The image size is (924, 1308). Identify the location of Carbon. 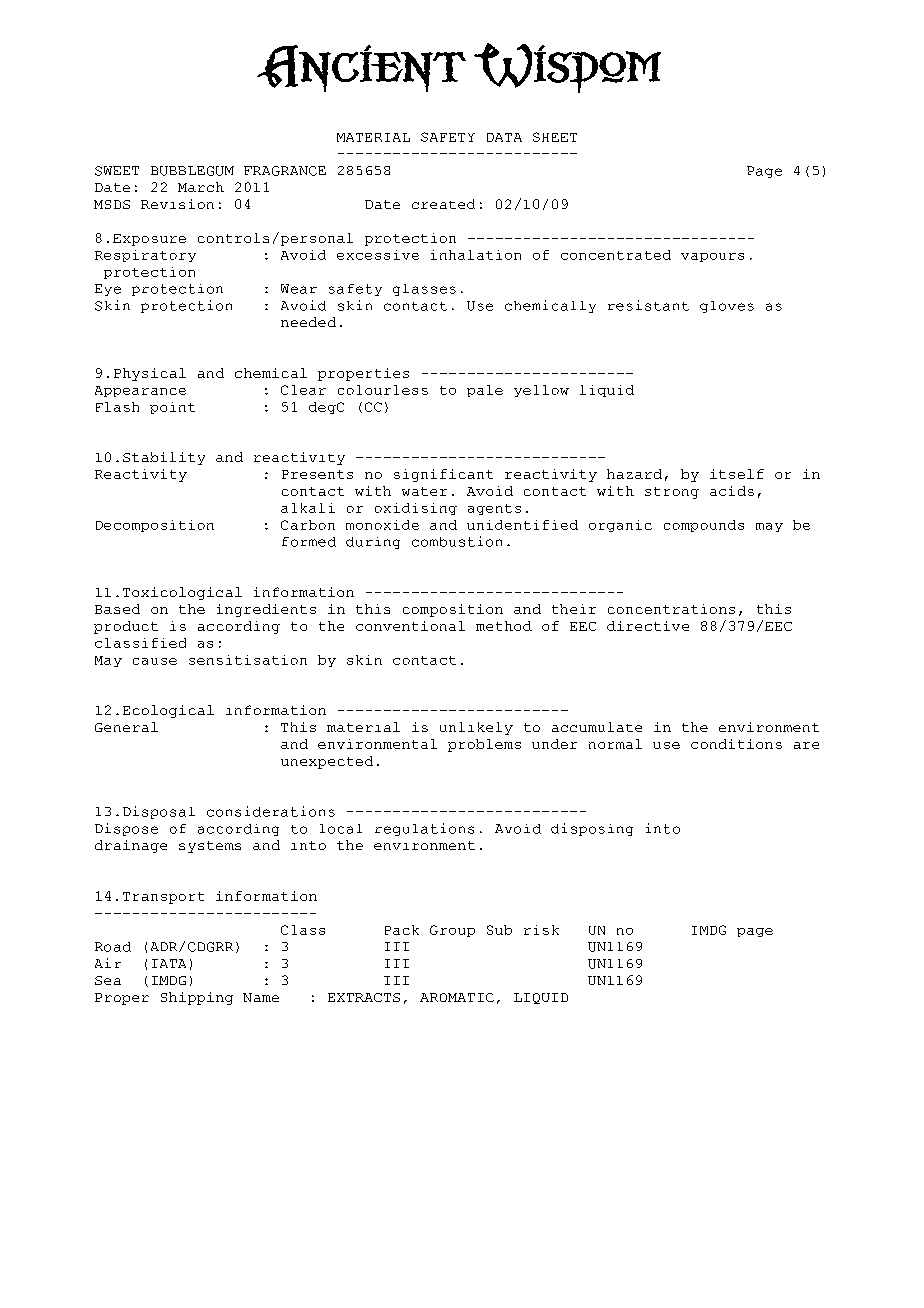
(308, 525).
